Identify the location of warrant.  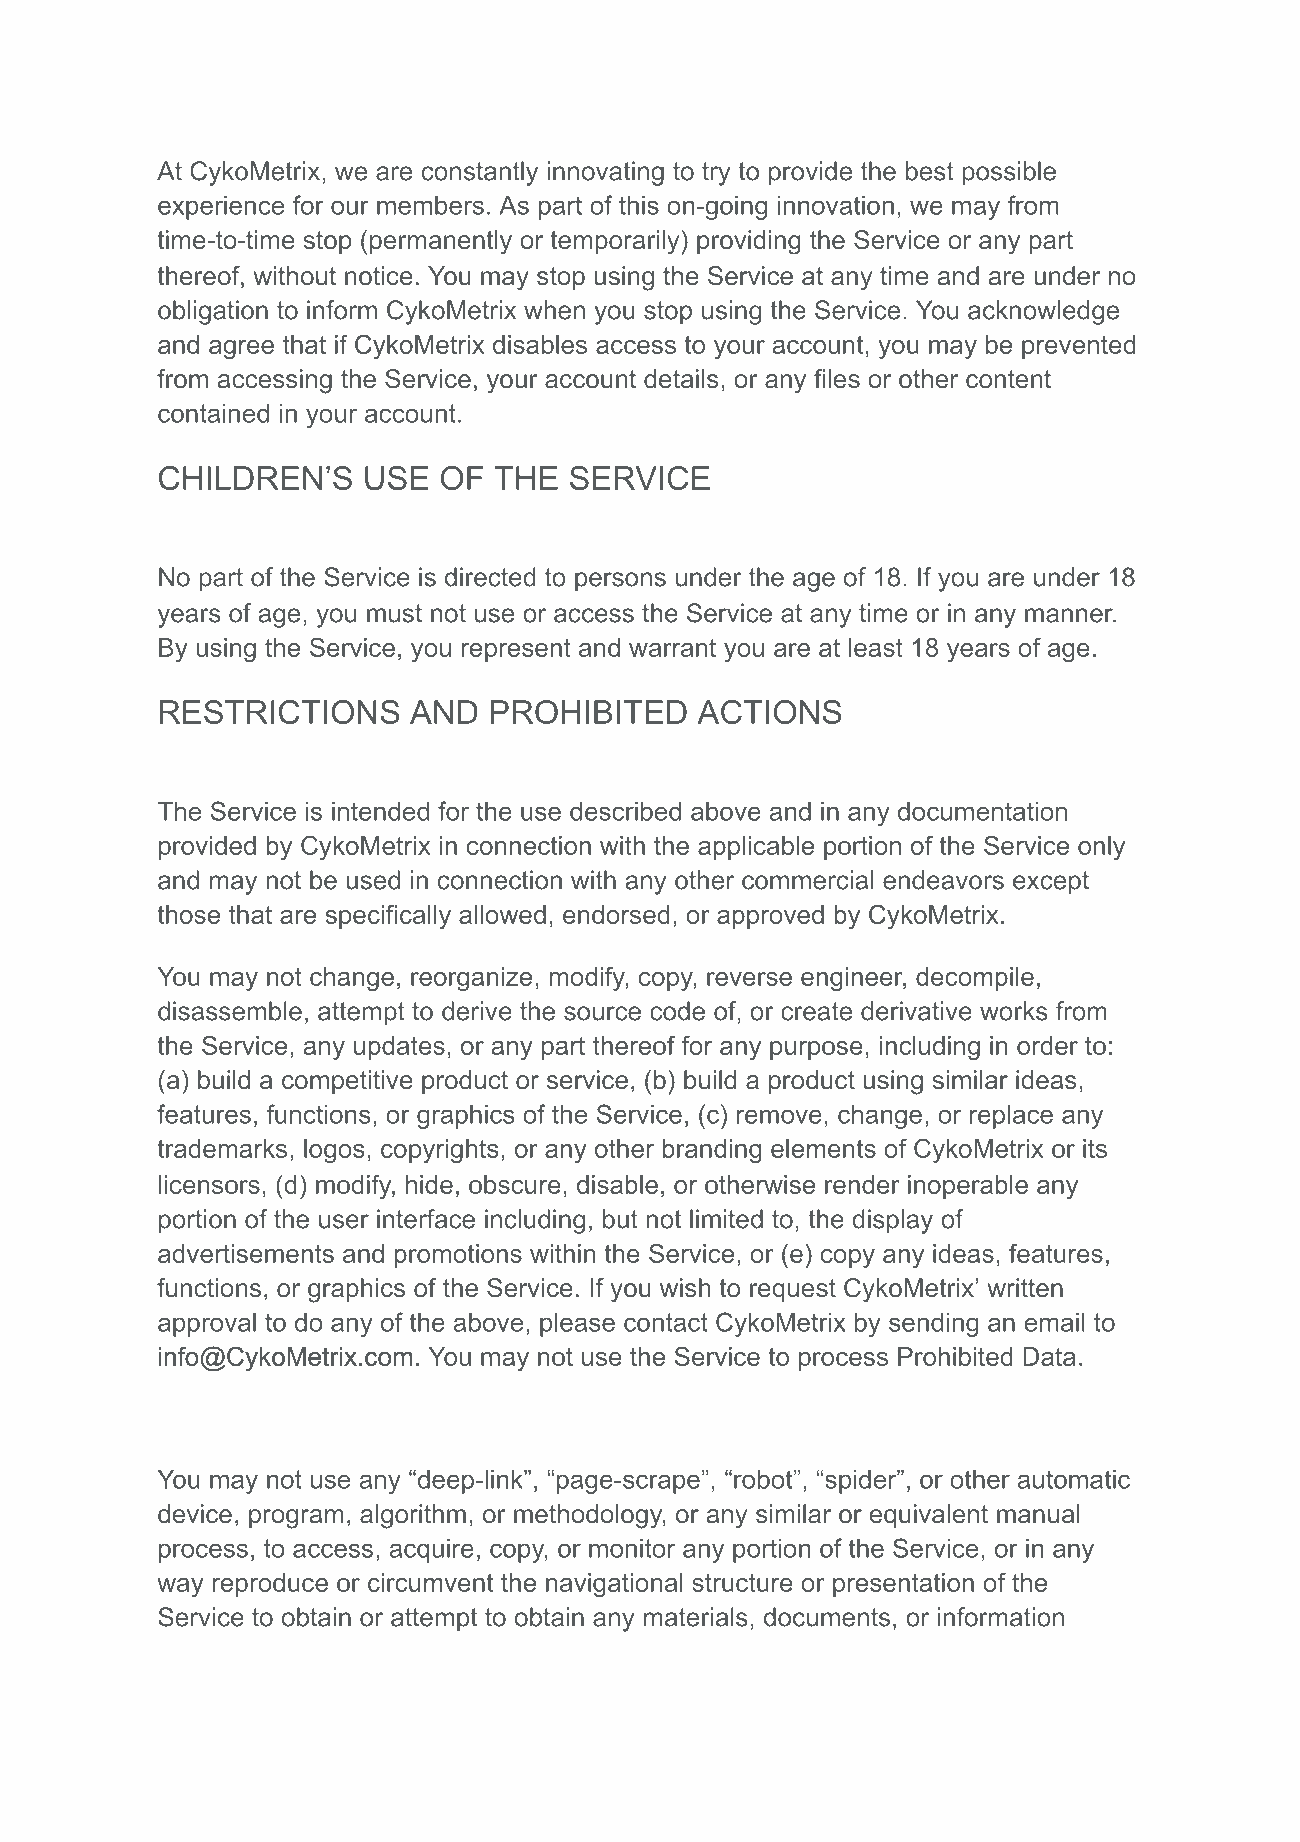
(672, 648).
